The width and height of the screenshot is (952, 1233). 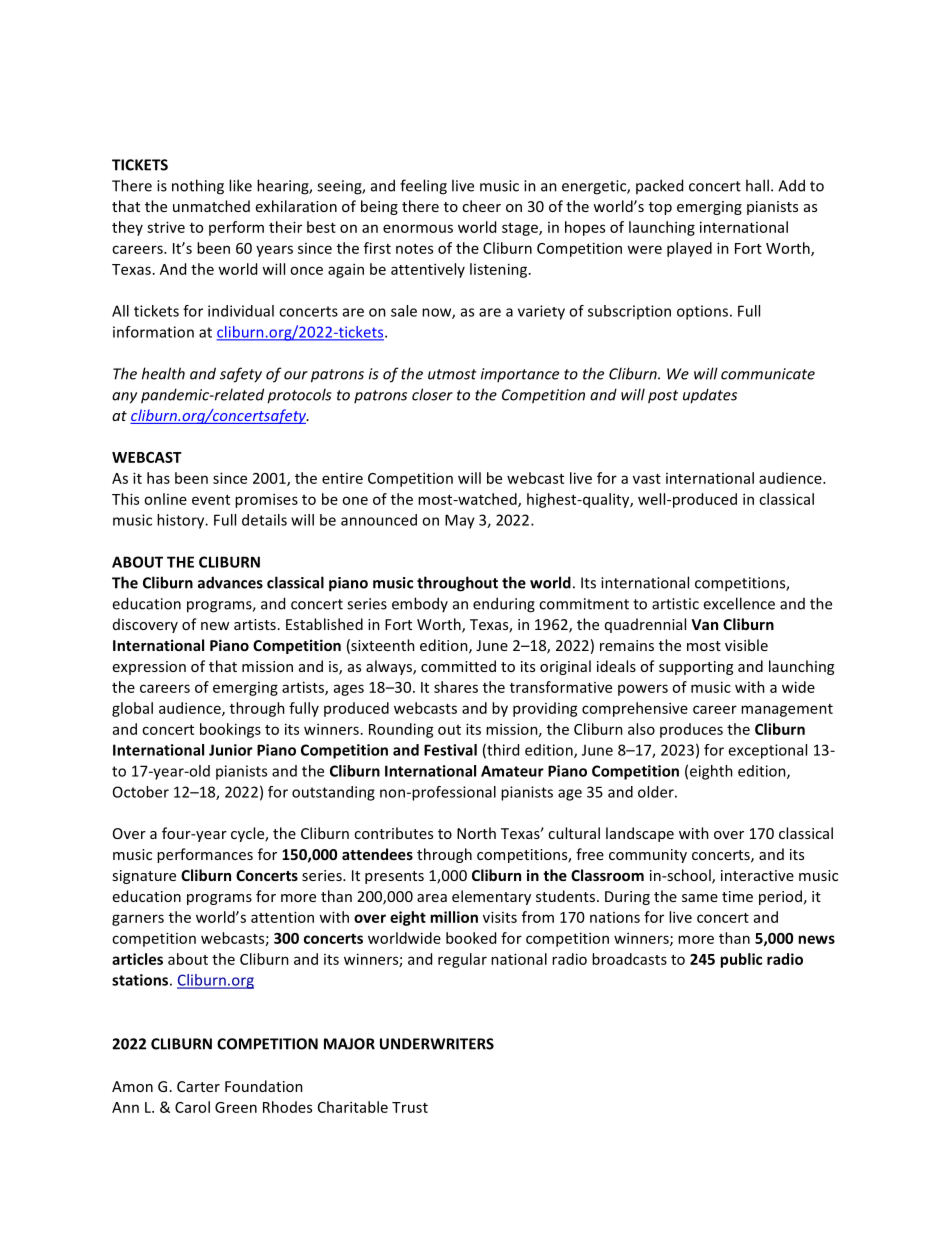 What do you see at coordinates (481, 206) in the screenshot?
I see `cheer` at bounding box center [481, 206].
